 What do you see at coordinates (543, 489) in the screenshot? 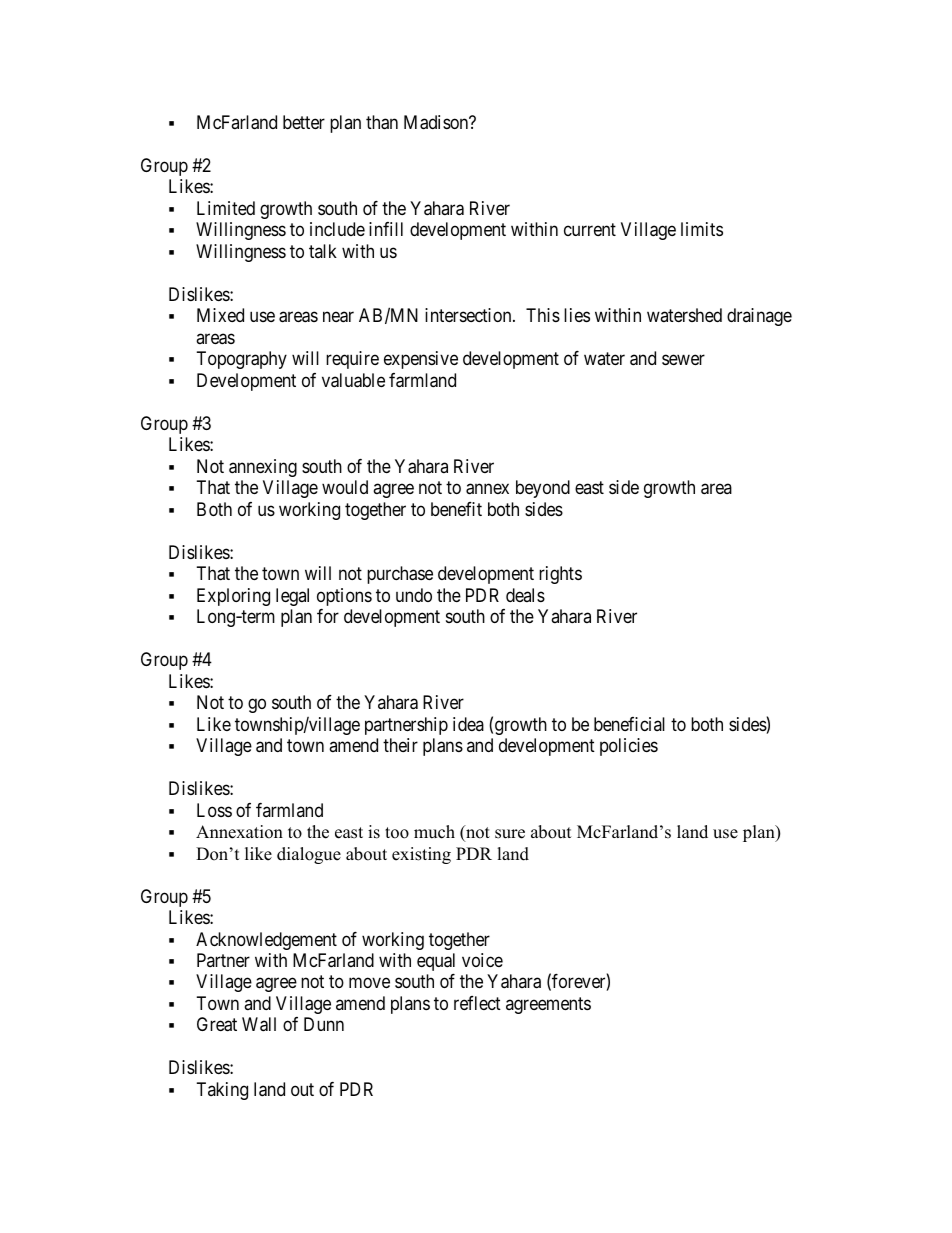
I see `beyond` at bounding box center [543, 489].
